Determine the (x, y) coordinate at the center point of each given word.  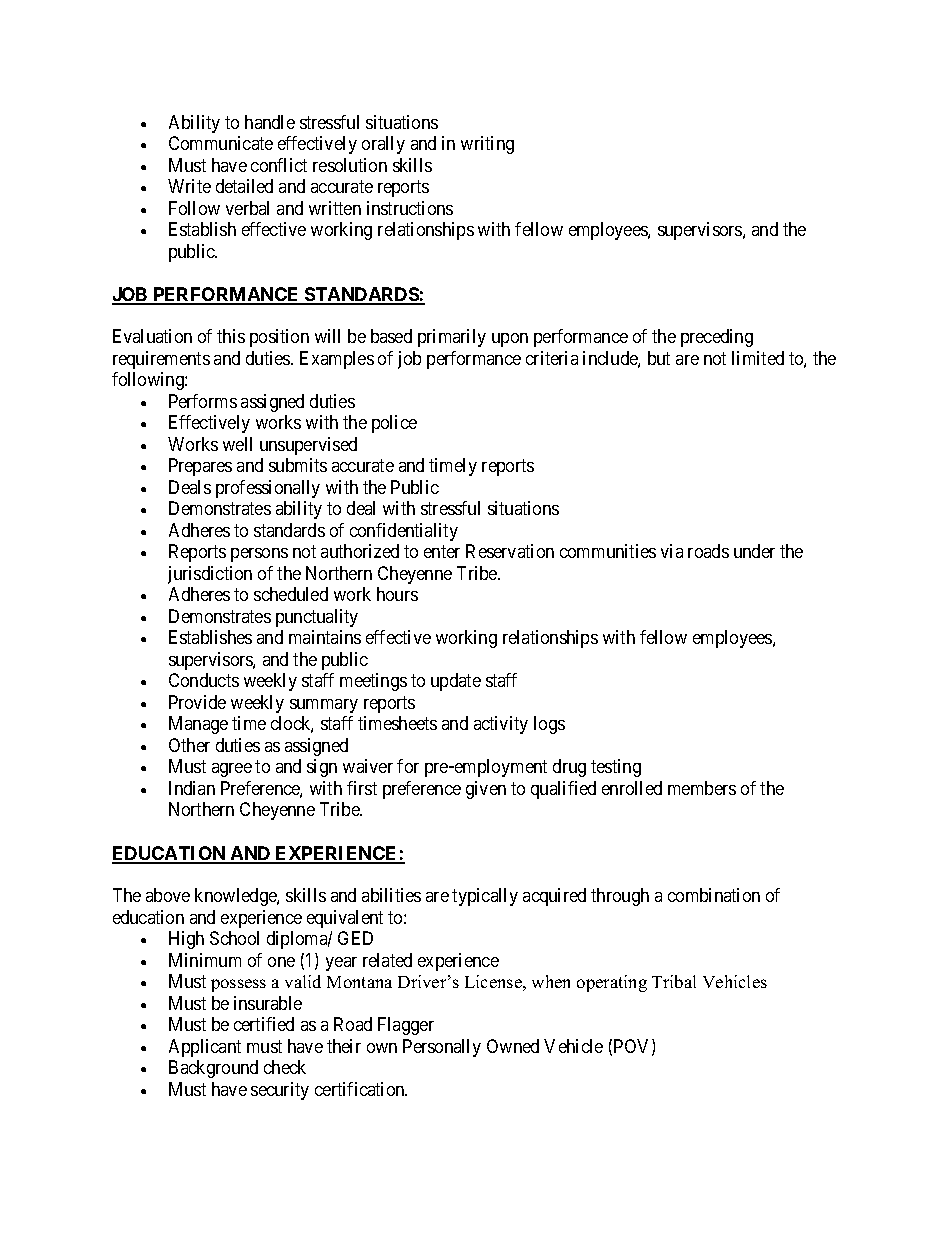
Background (213, 1069)
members (702, 788)
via (672, 551)
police (394, 424)
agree (232, 770)
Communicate (221, 143)
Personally (442, 1048)
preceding (717, 338)
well (237, 444)
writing (487, 145)
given (486, 790)
